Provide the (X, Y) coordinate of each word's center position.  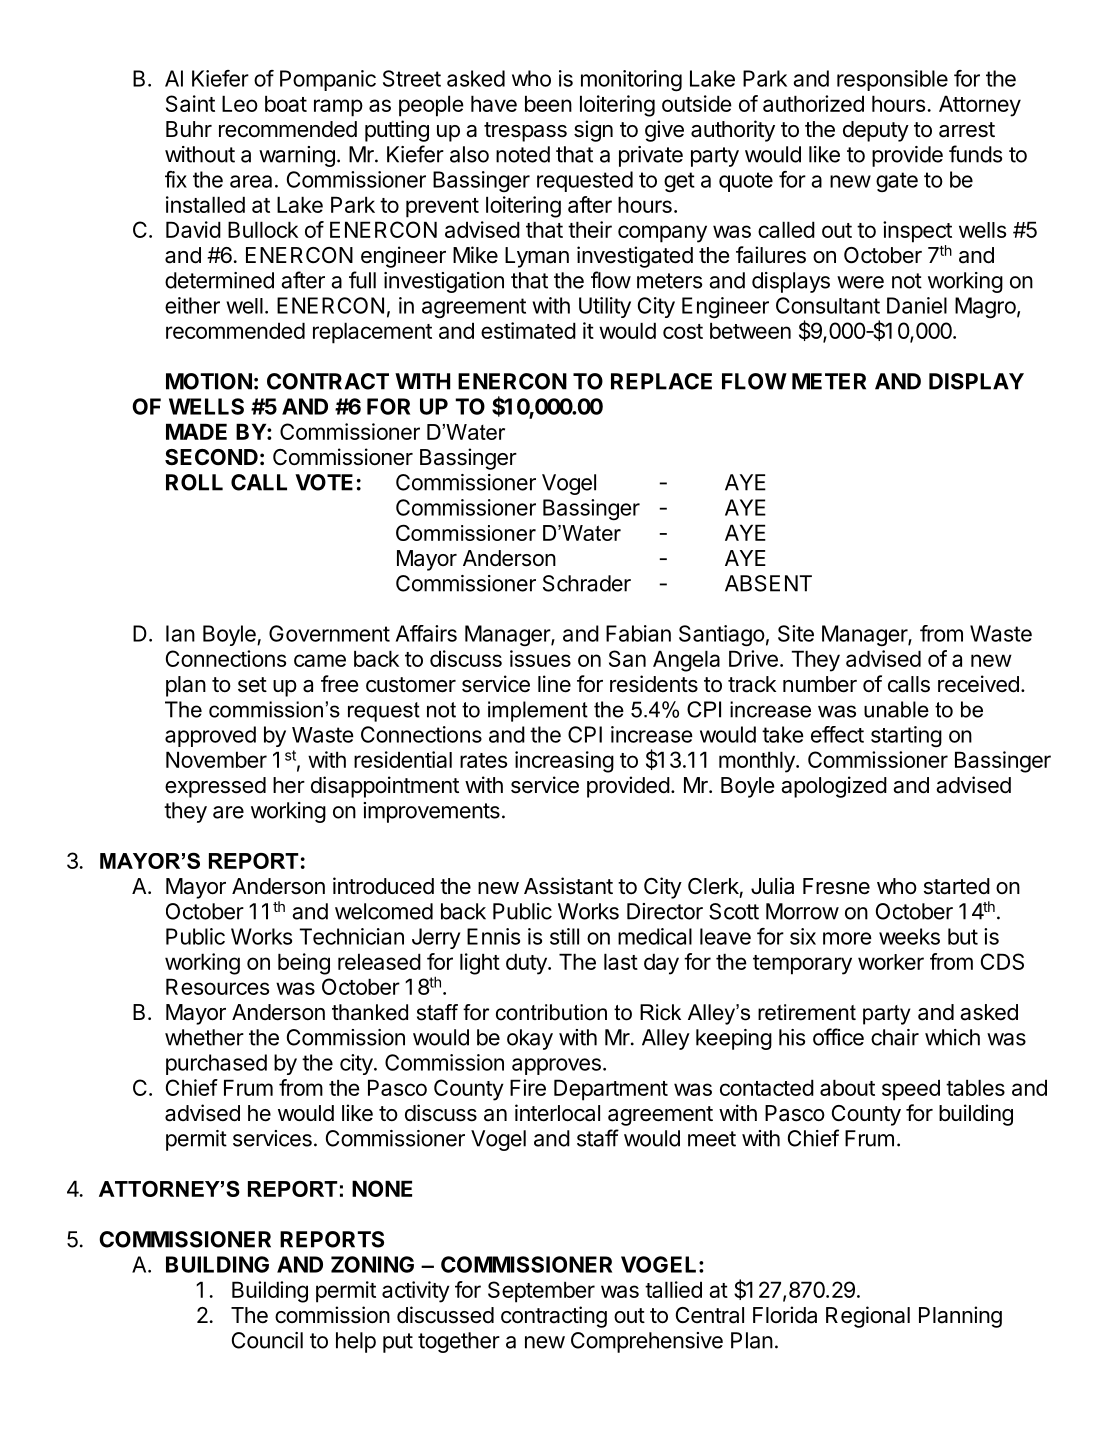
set (252, 685)
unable (896, 709)
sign (593, 131)
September (541, 1292)
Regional (868, 1317)
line (554, 684)
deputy (876, 131)
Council (267, 1340)
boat (286, 103)
